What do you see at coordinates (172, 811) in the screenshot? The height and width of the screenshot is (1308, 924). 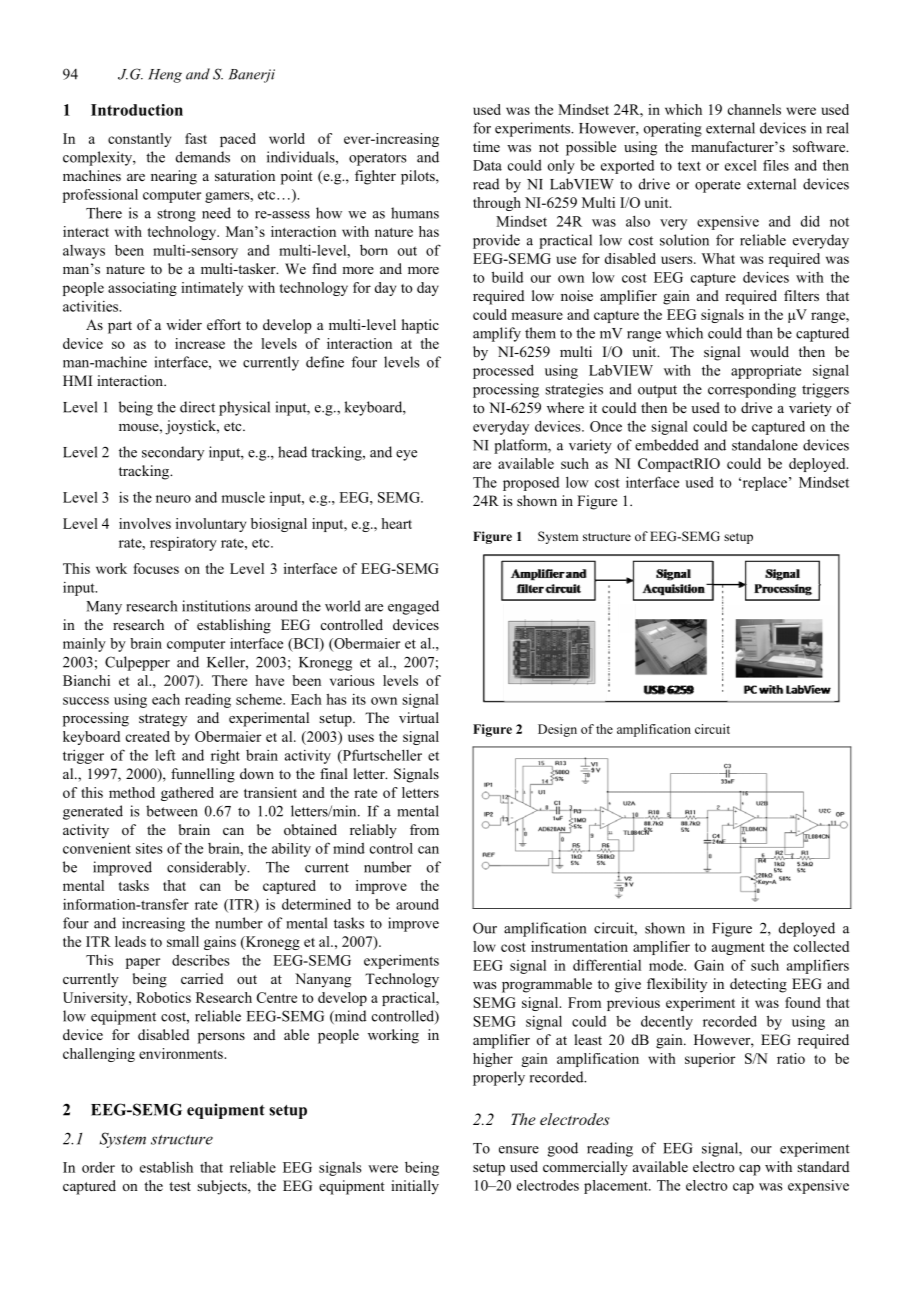 I see `between` at bounding box center [172, 811].
